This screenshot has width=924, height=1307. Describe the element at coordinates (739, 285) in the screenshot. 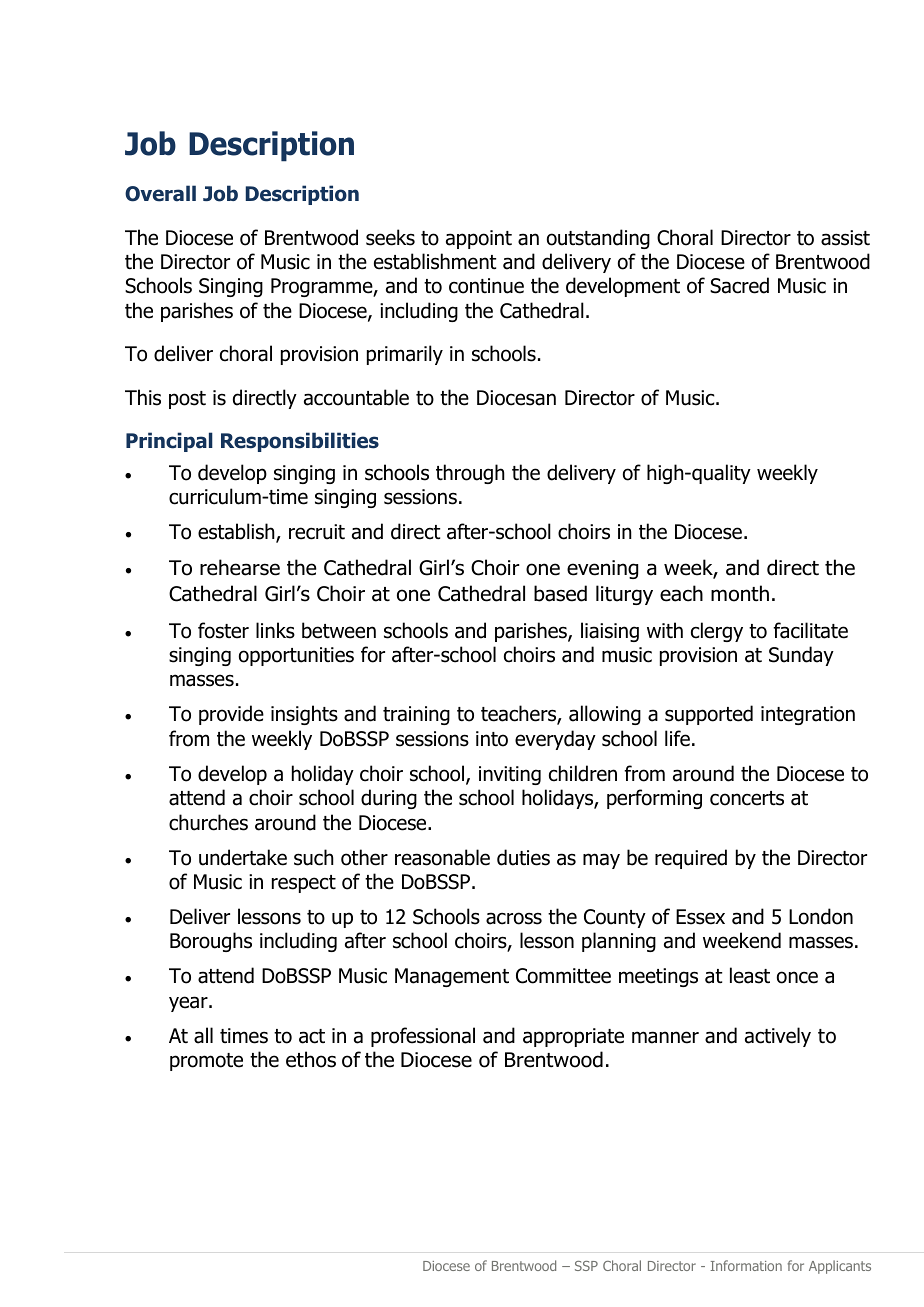

I see `Sacred` at that location.
